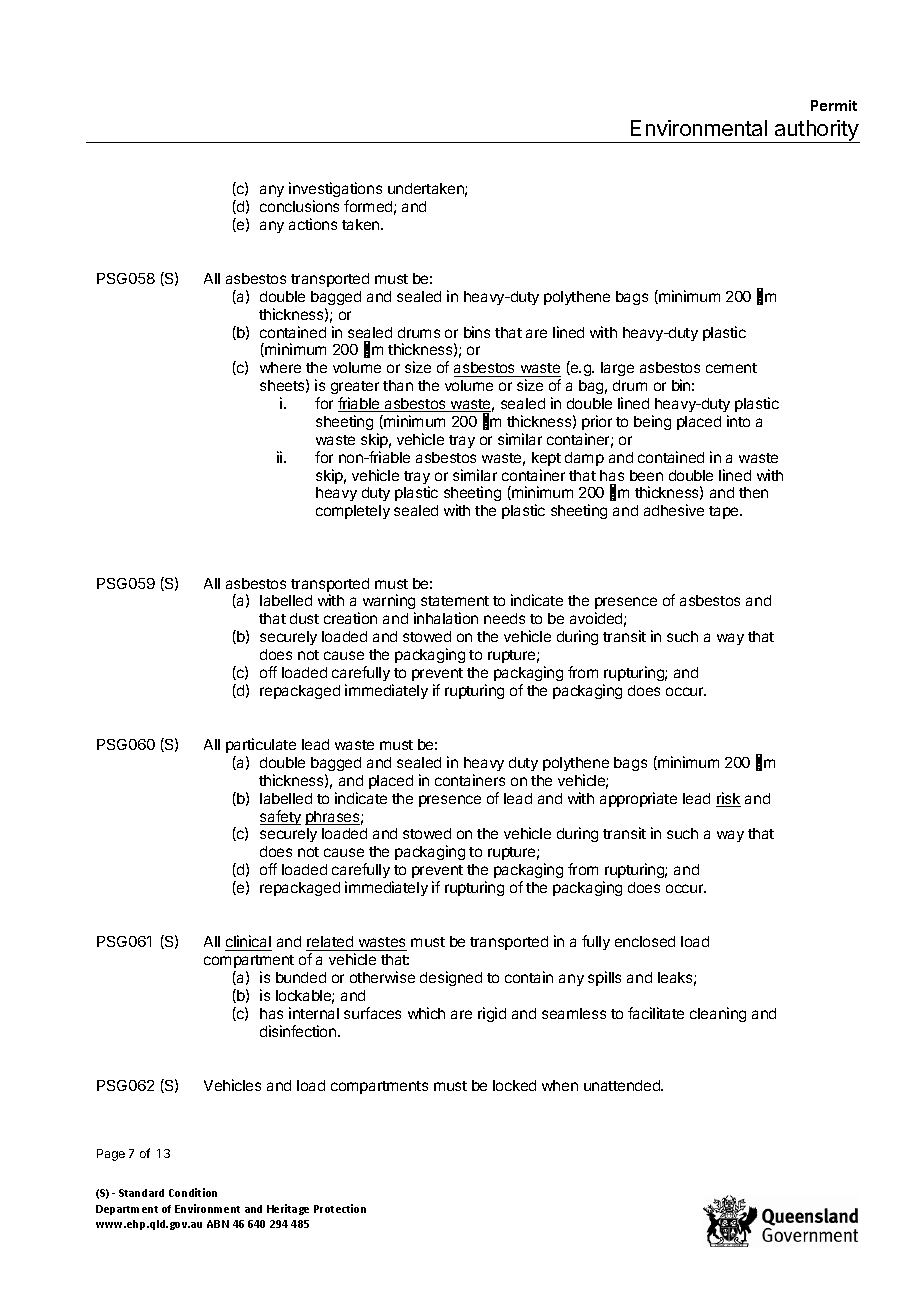 The height and width of the screenshot is (1308, 924). Describe the element at coordinates (816, 131) in the screenshot. I see `authority` at that location.
